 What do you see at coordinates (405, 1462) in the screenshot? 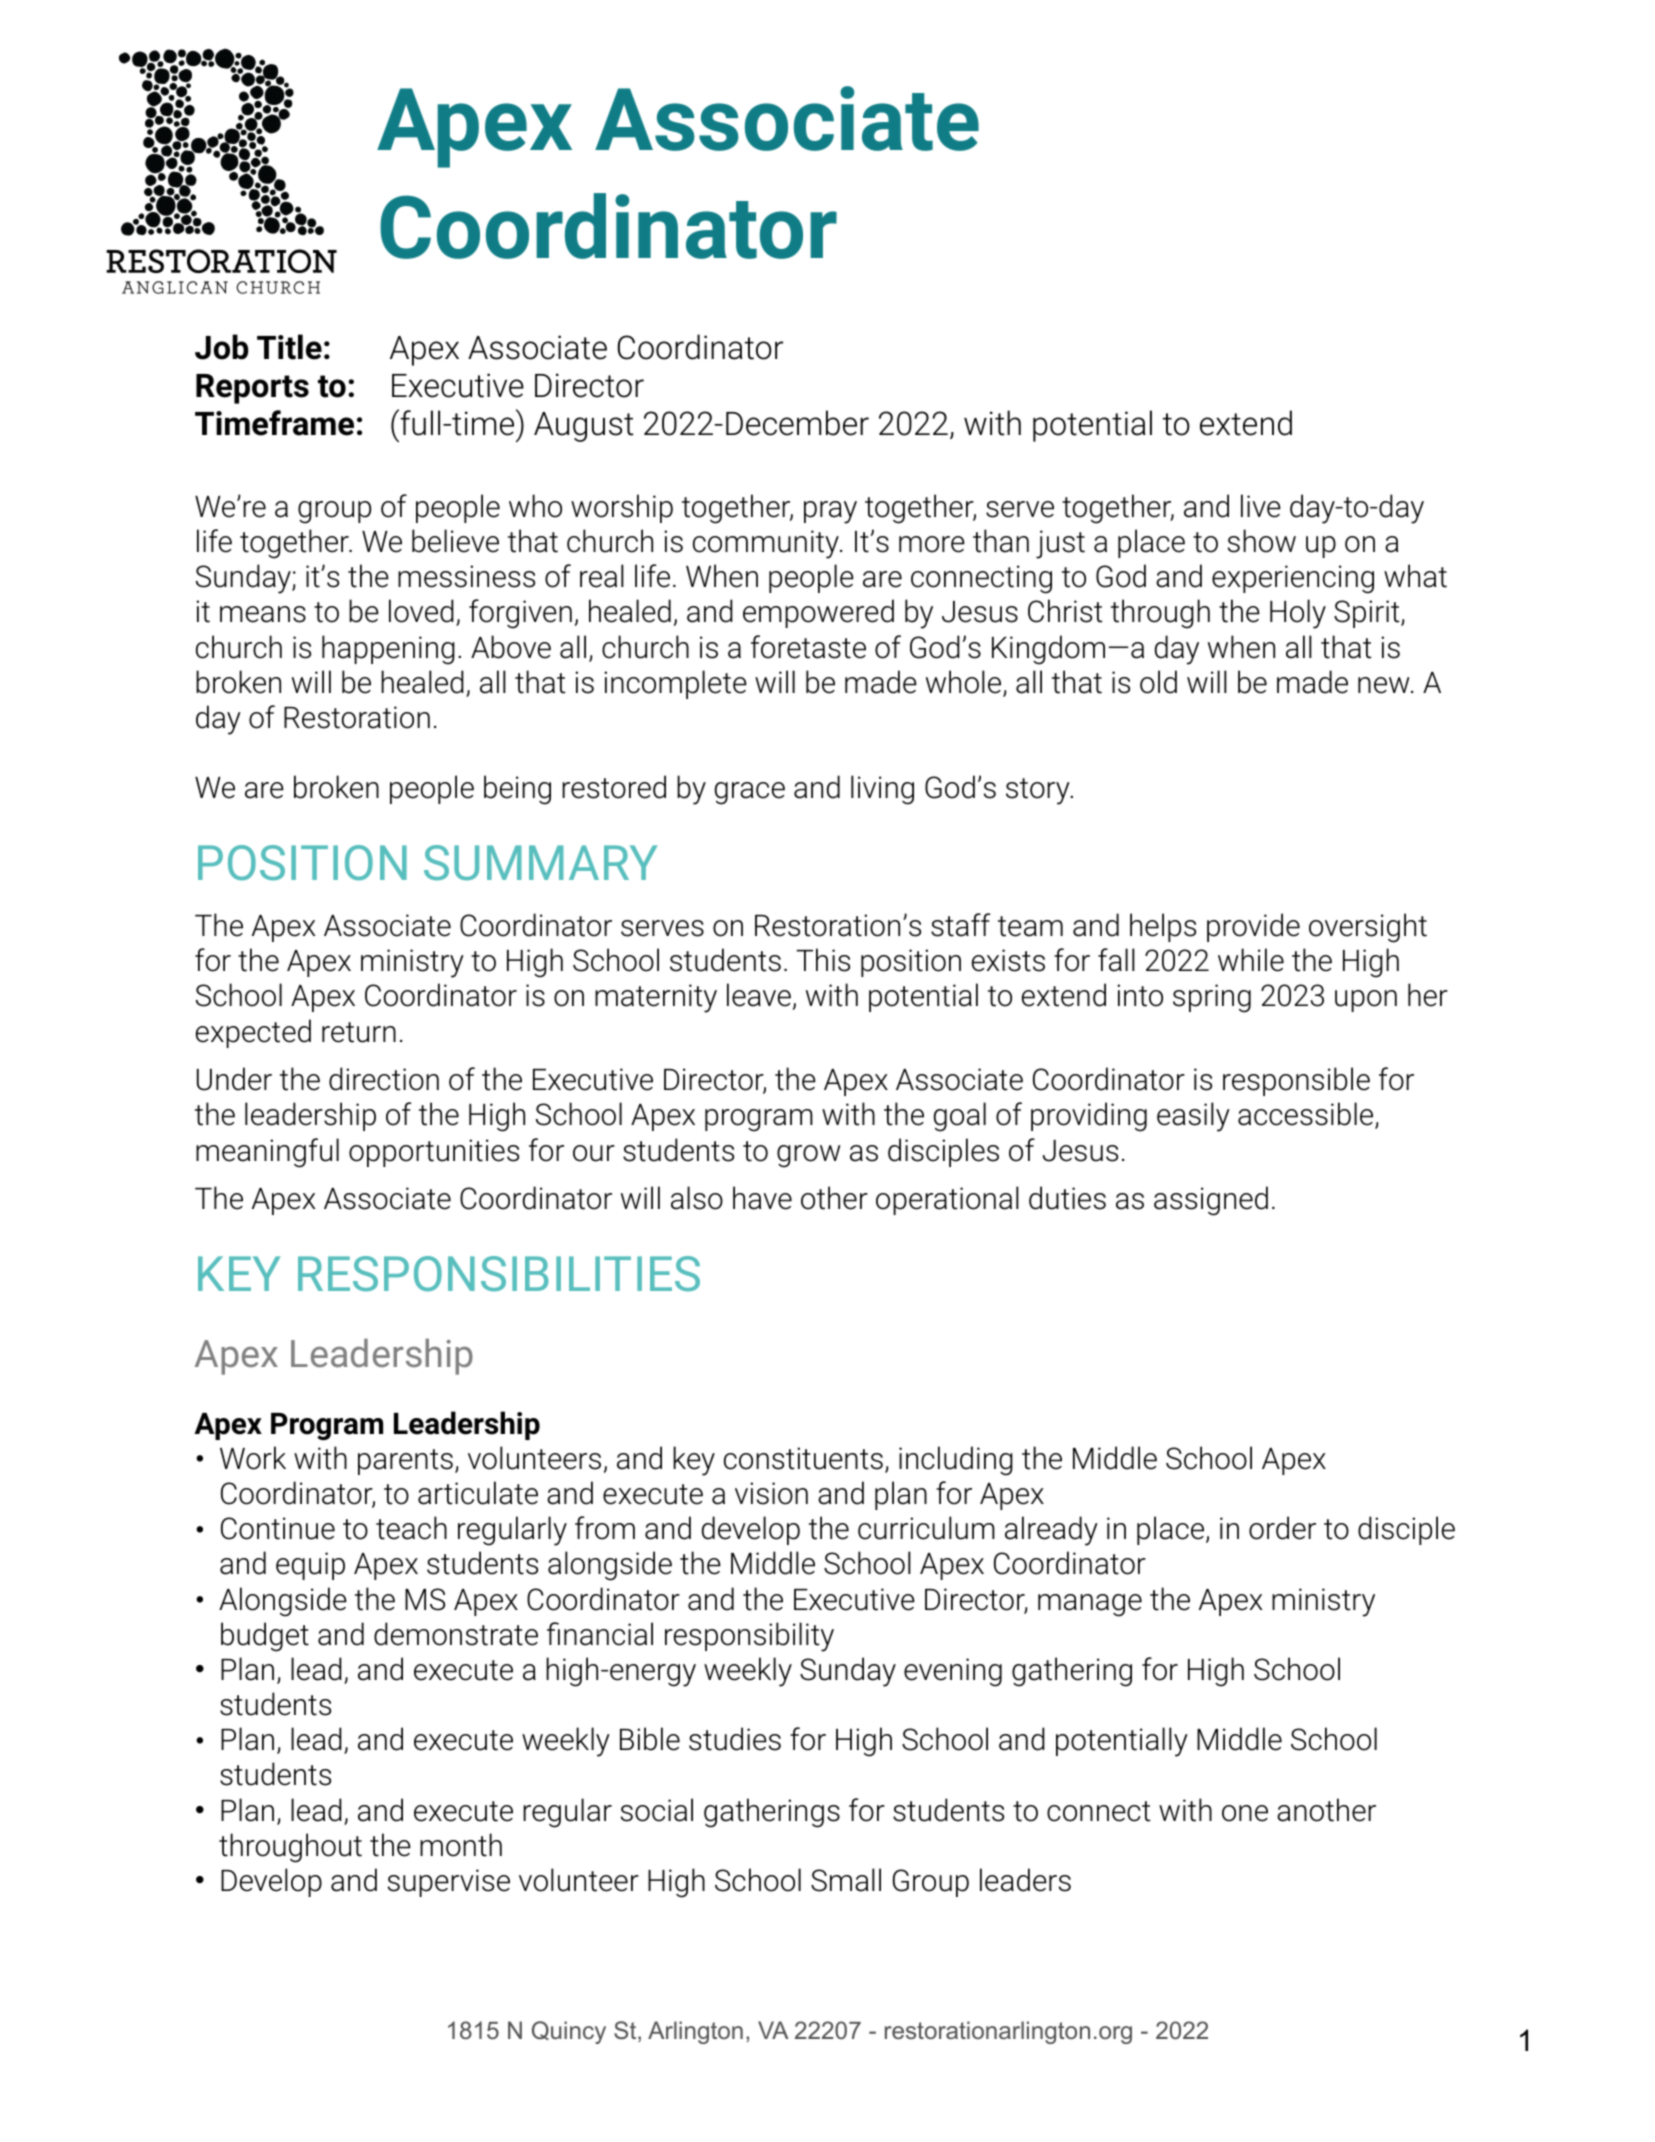
I see `parents` at bounding box center [405, 1462].
